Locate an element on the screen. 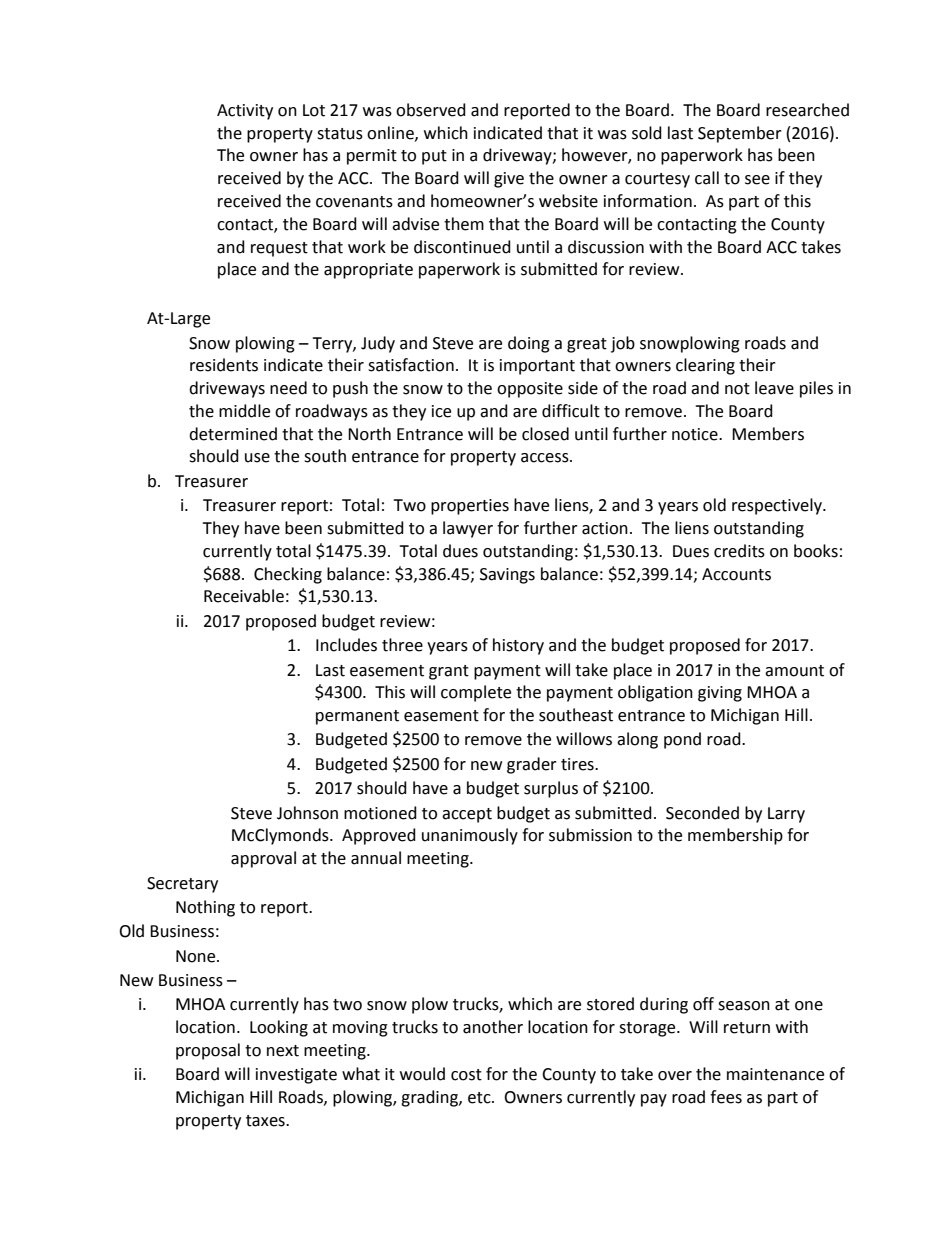 The image size is (952, 1233). September is located at coordinates (740, 134).
